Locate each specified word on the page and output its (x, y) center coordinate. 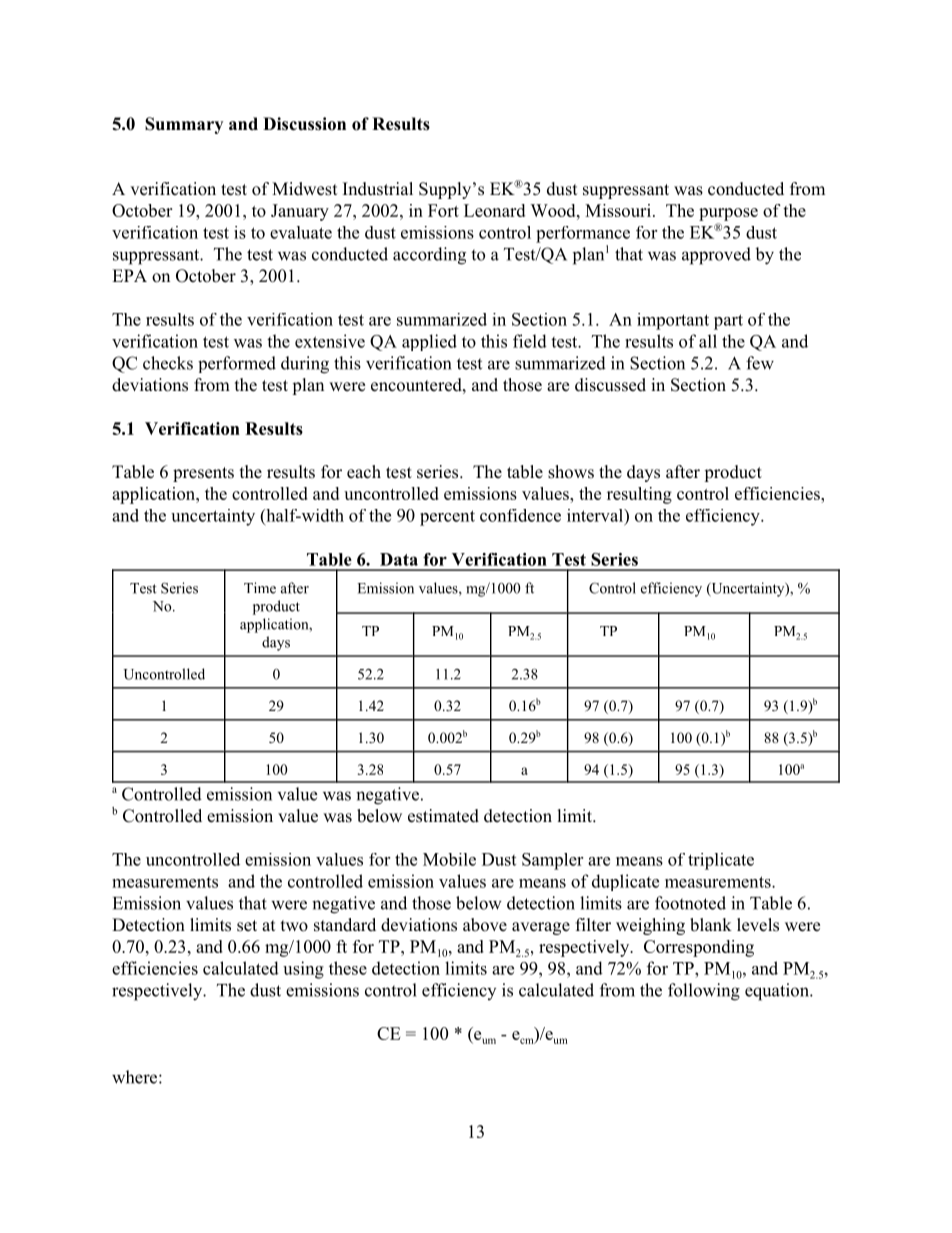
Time (260, 588)
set (247, 926)
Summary (184, 125)
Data (399, 559)
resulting (639, 495)
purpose (728, 214)
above (485, 925)
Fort (443, 210)
